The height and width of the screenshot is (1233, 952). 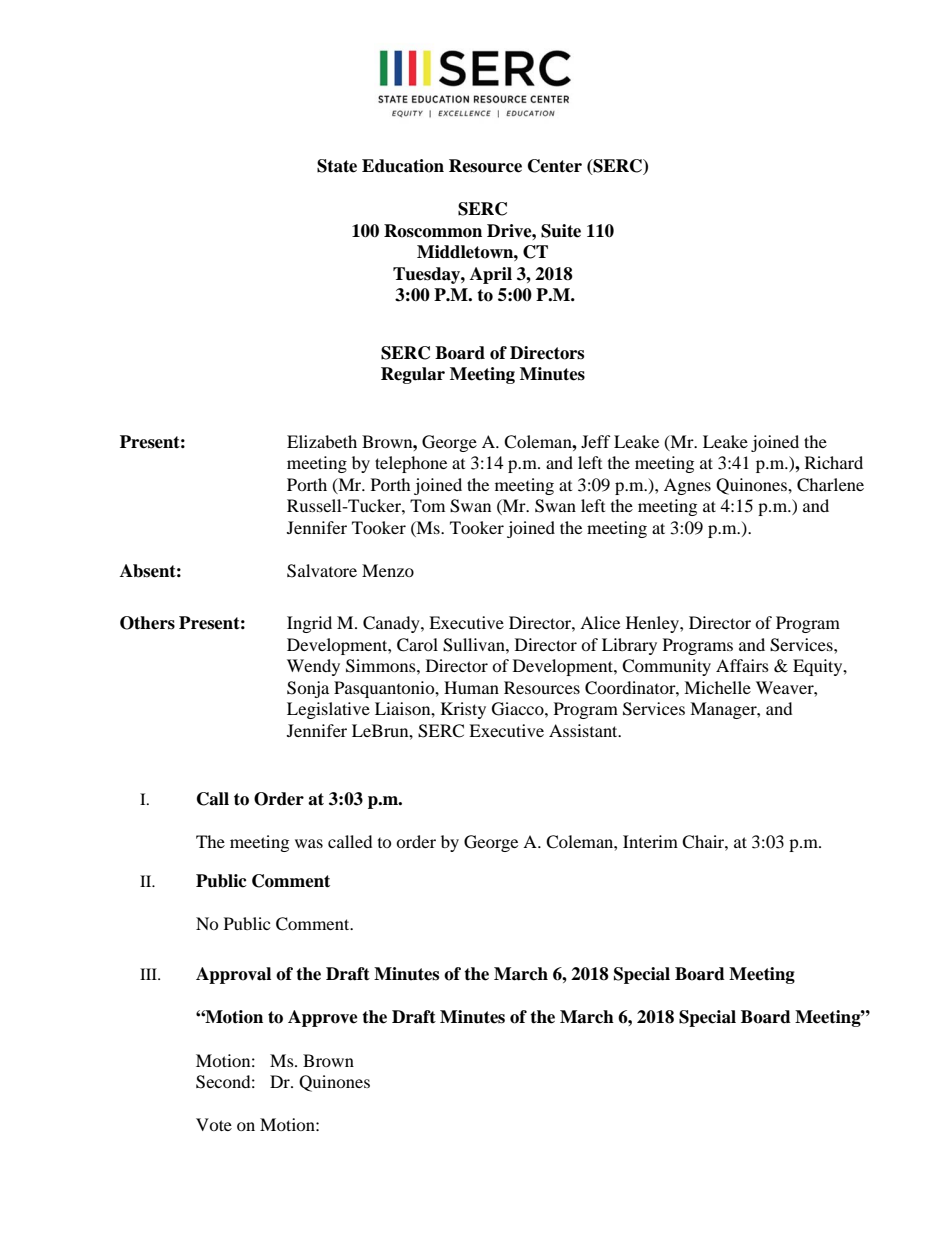 What do you see at coordinates (309, 843) in the screenshot?
I see `was` at bounding box center [309, 843].
